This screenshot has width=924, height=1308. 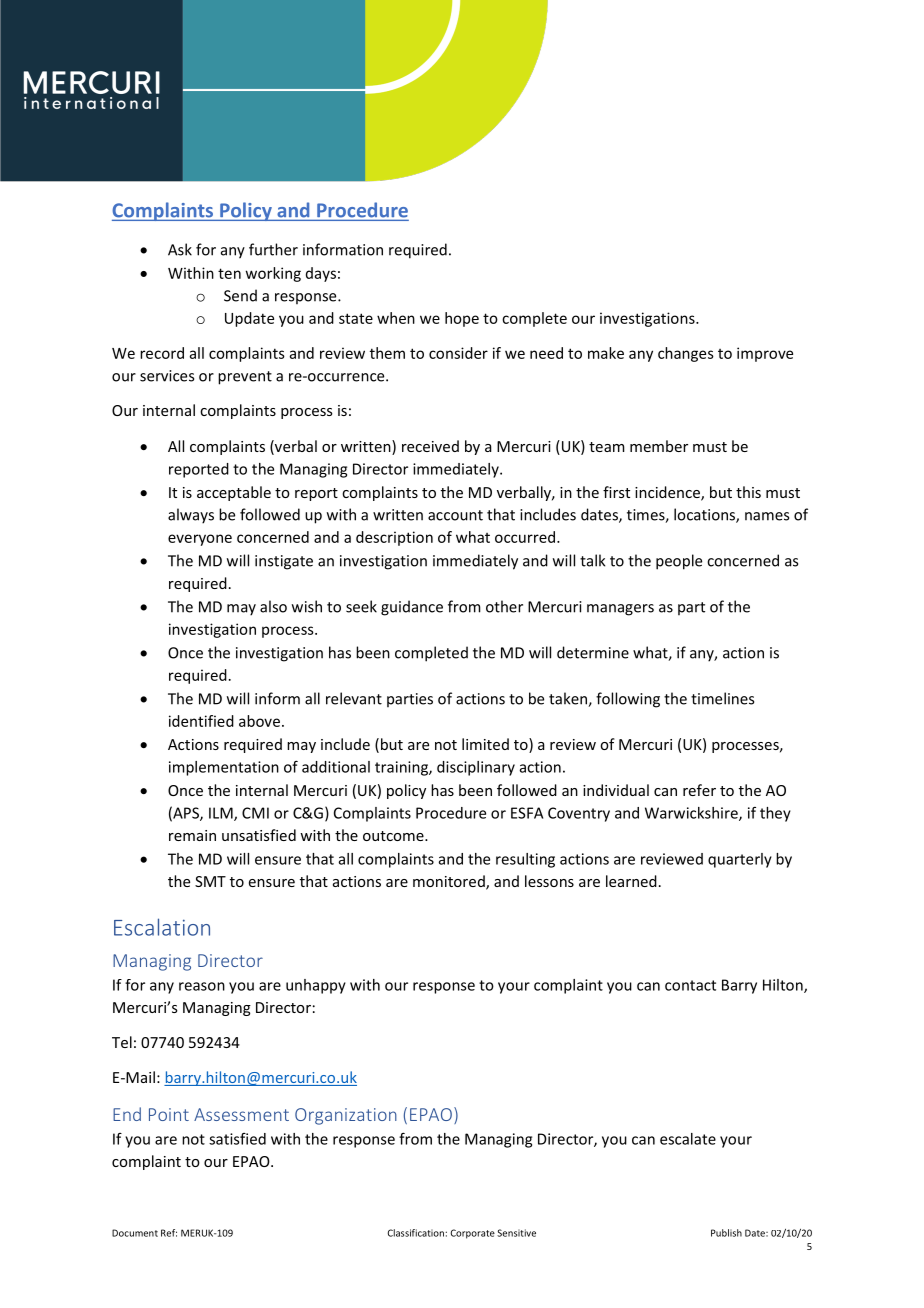 I want to click on quarterly, so click(x=740, y=860).
